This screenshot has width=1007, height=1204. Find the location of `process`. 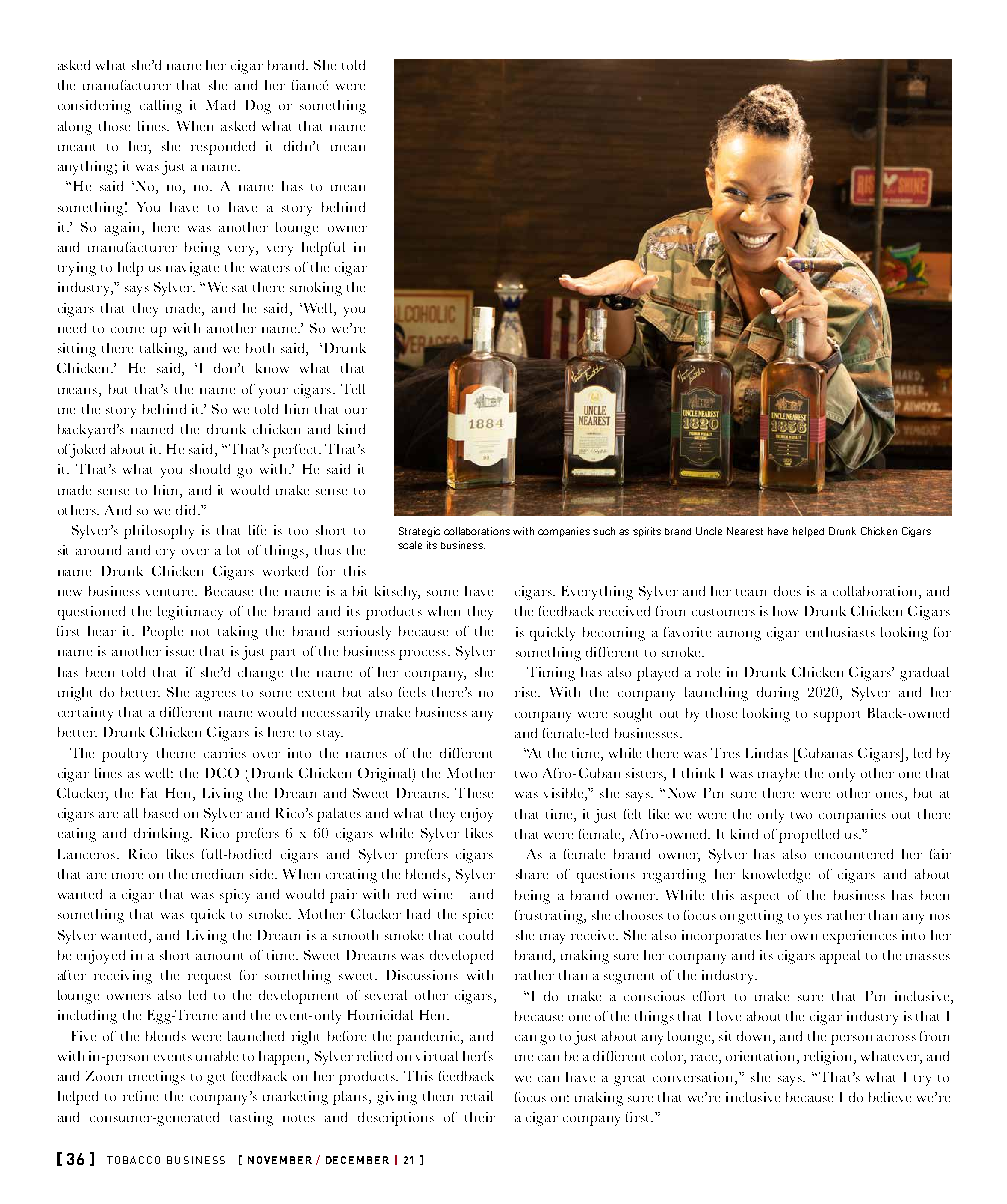

process is located at coordinates (424, 655).
